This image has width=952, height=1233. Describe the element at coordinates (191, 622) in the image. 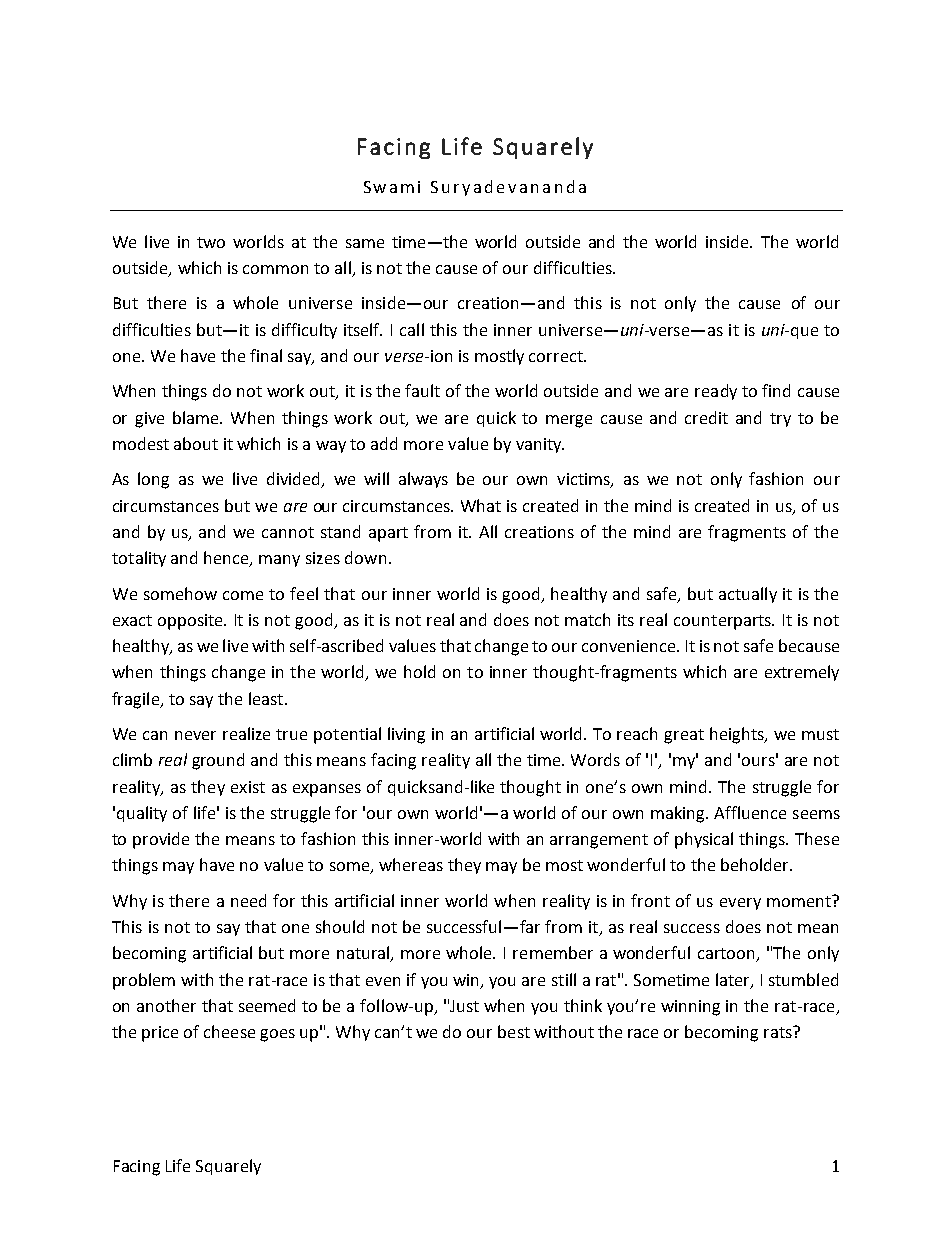

I see `opposite` at that location.
